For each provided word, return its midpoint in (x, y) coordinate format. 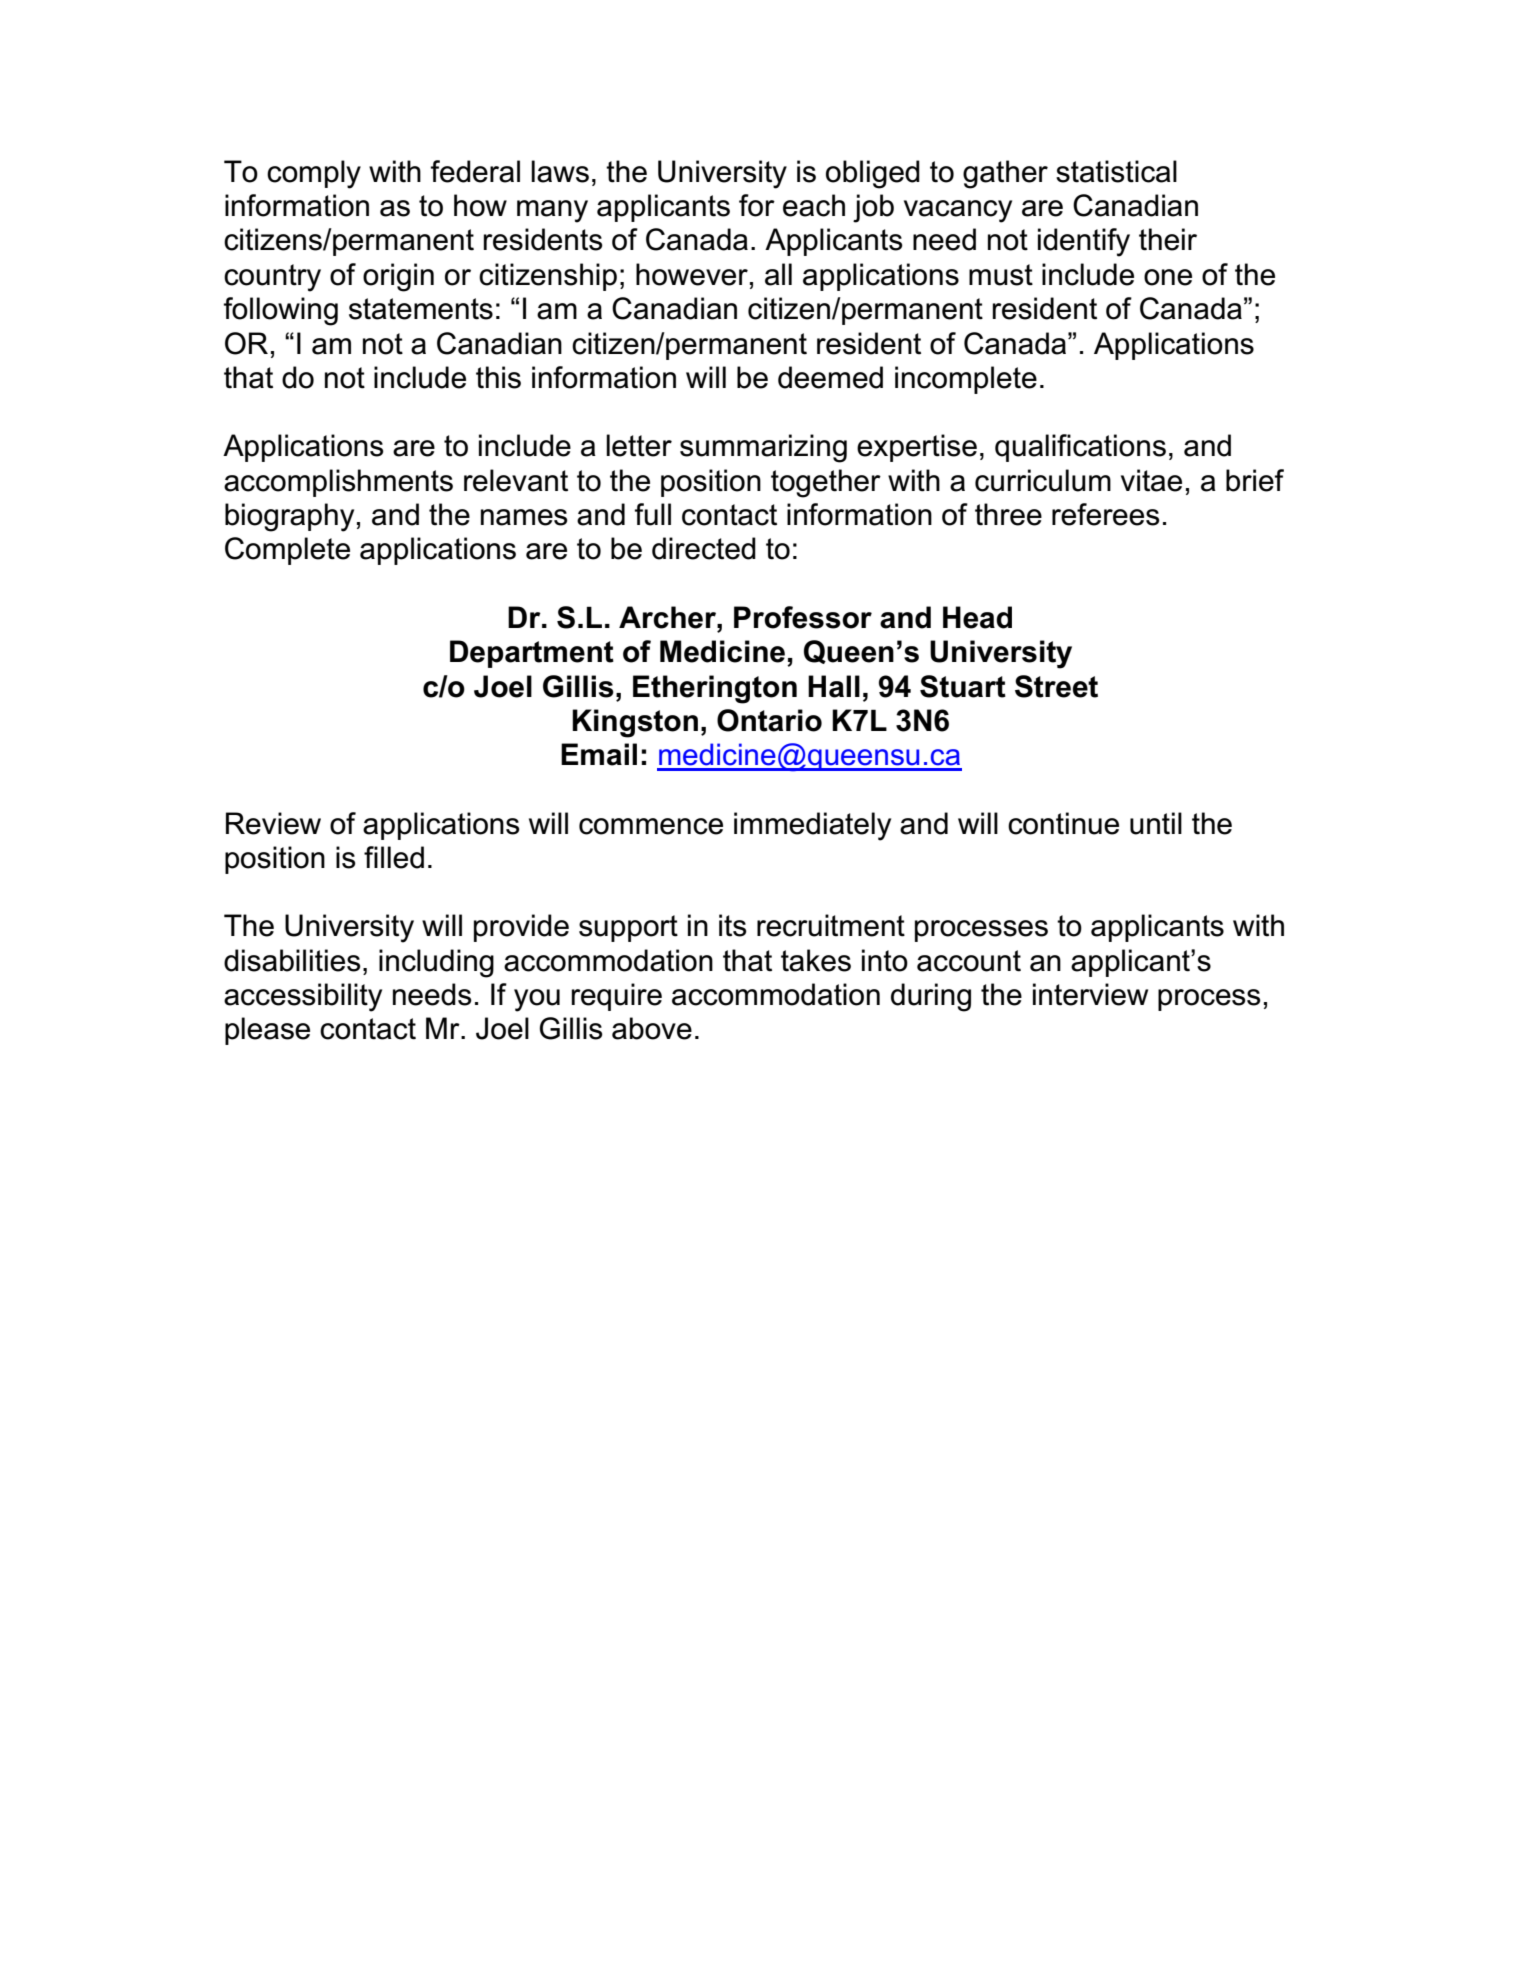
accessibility (303, 997)
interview (1090, 994)
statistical (1116, 171)
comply (314, 174)
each (814, 205)
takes (816, 960)
